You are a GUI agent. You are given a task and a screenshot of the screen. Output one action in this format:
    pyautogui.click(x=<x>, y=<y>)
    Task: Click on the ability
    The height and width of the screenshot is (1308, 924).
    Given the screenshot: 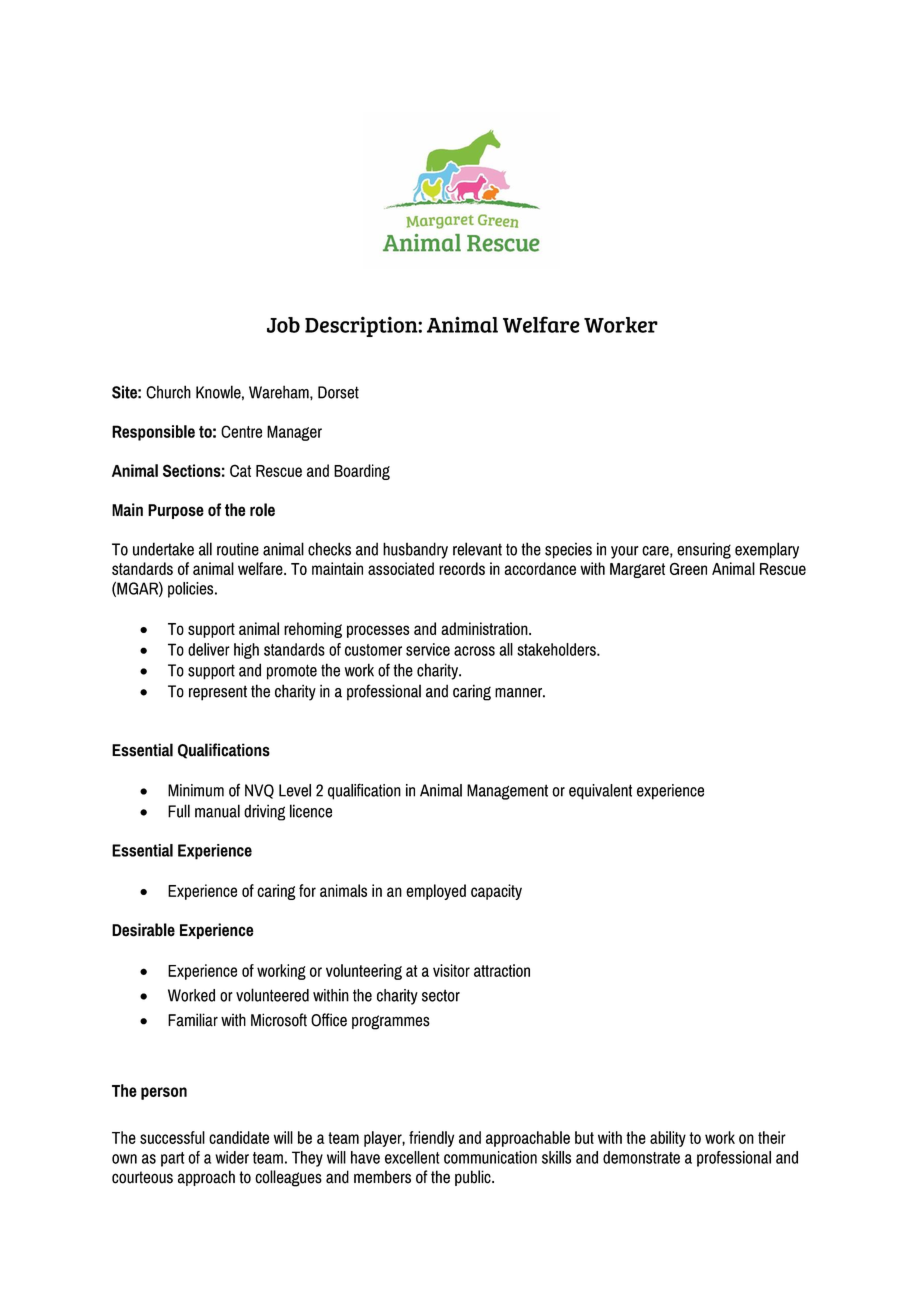 What is the action you would take?
    pyautogui.click(x=668, y=1139)
